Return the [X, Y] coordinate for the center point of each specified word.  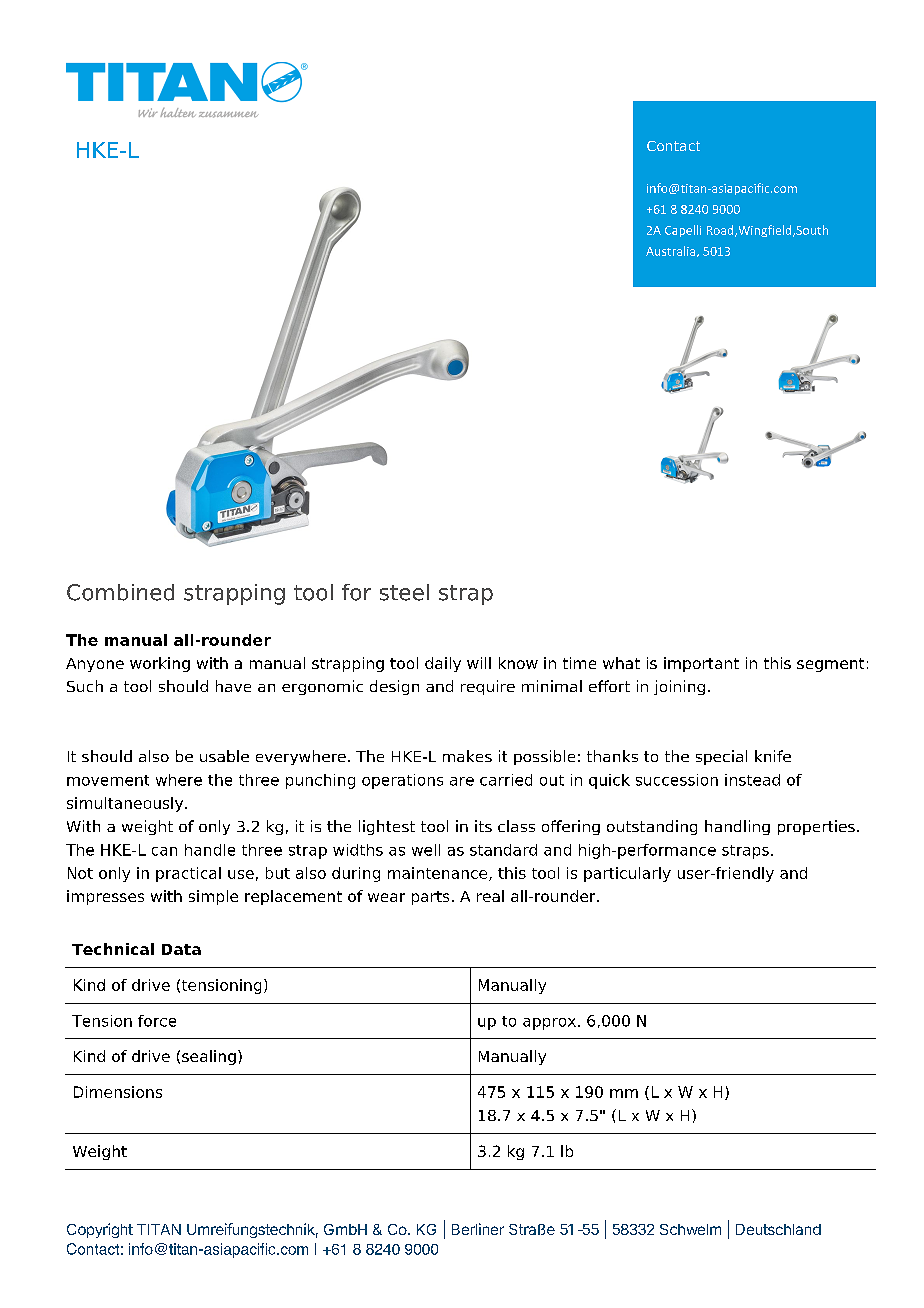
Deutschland [778, 1229]
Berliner [478, 1229]
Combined [120, 592]
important [701, 664]
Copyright [100, 1230]
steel [404, 592]
